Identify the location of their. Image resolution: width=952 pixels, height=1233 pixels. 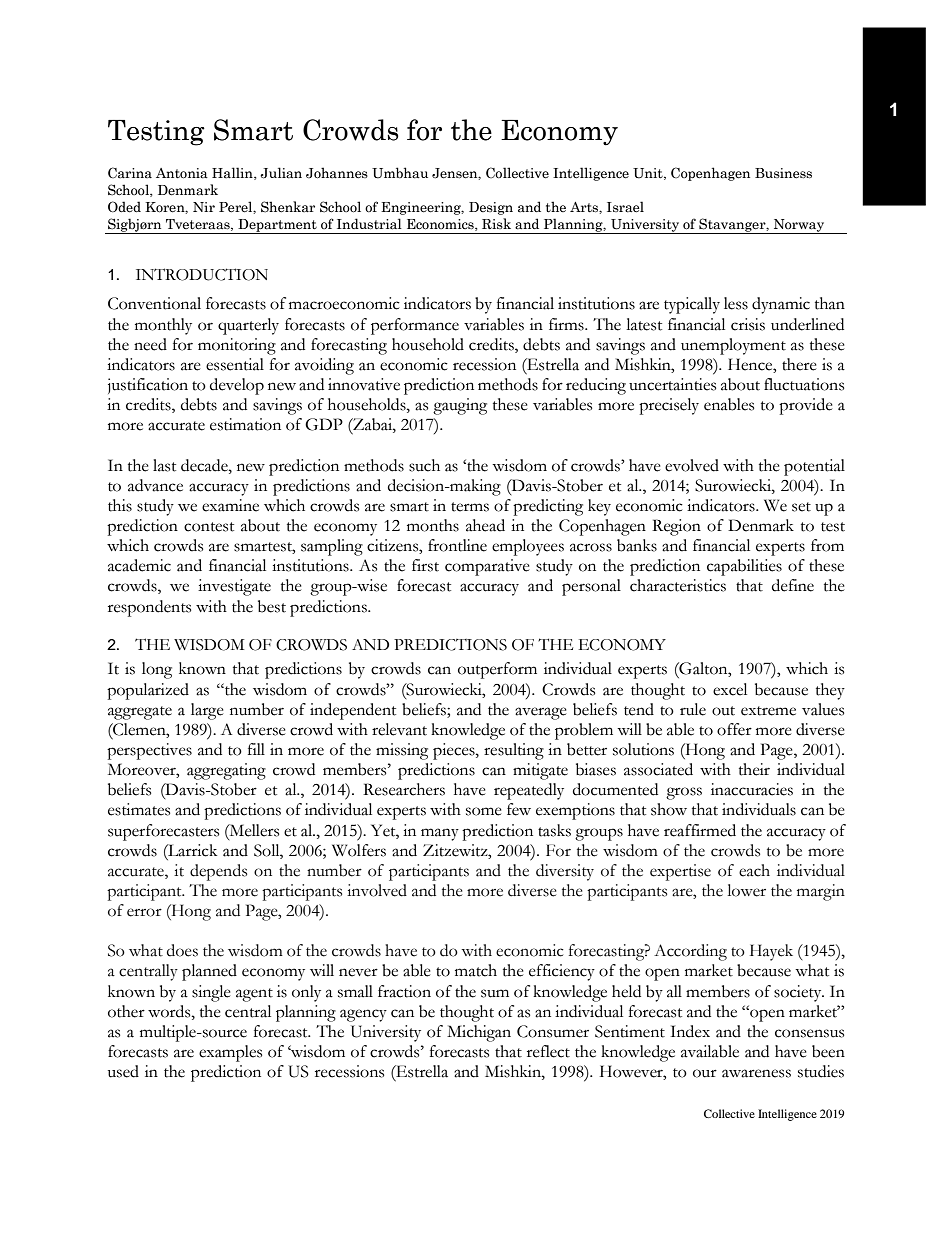
(754, 769).
